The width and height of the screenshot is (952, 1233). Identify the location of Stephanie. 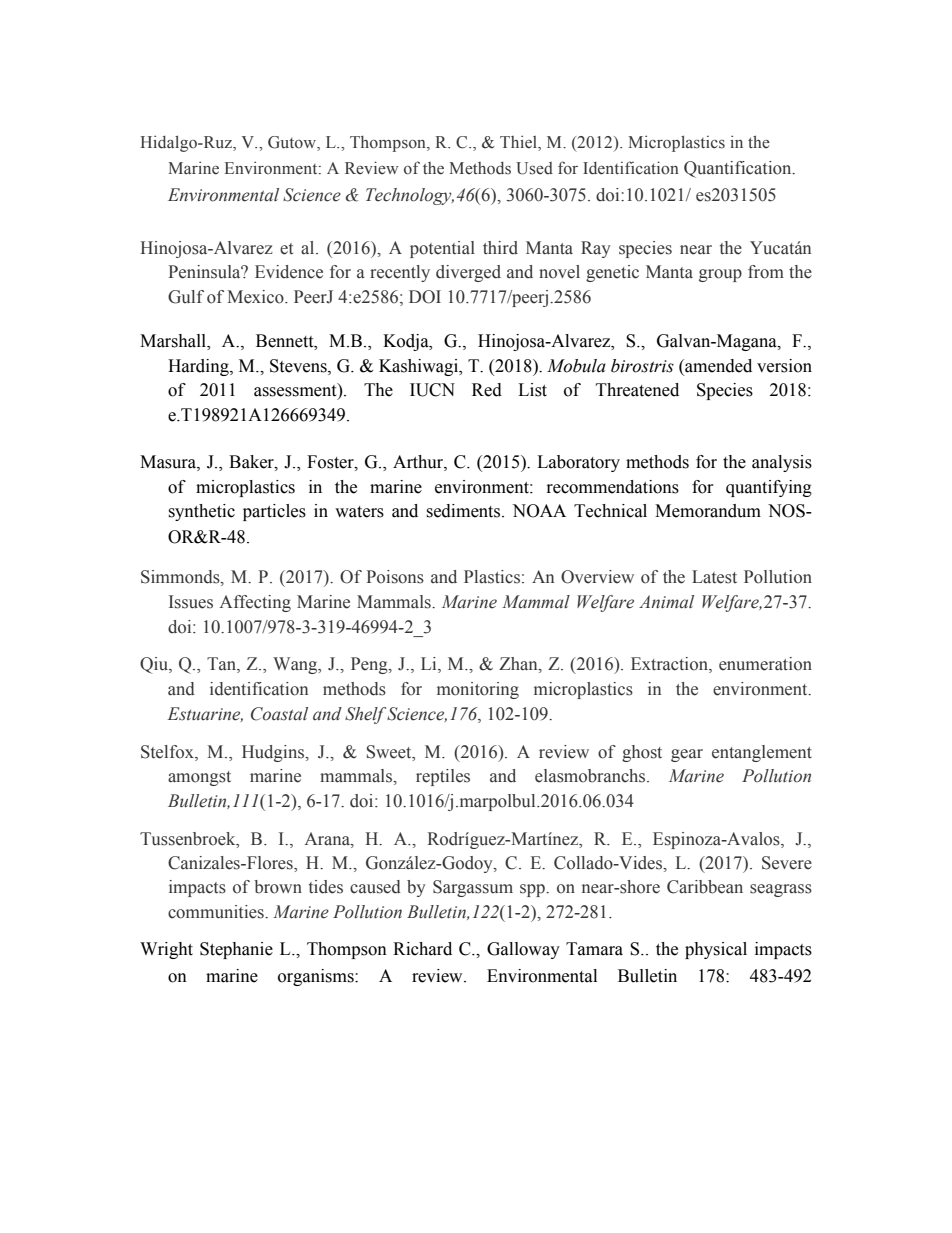
(236, 950).
